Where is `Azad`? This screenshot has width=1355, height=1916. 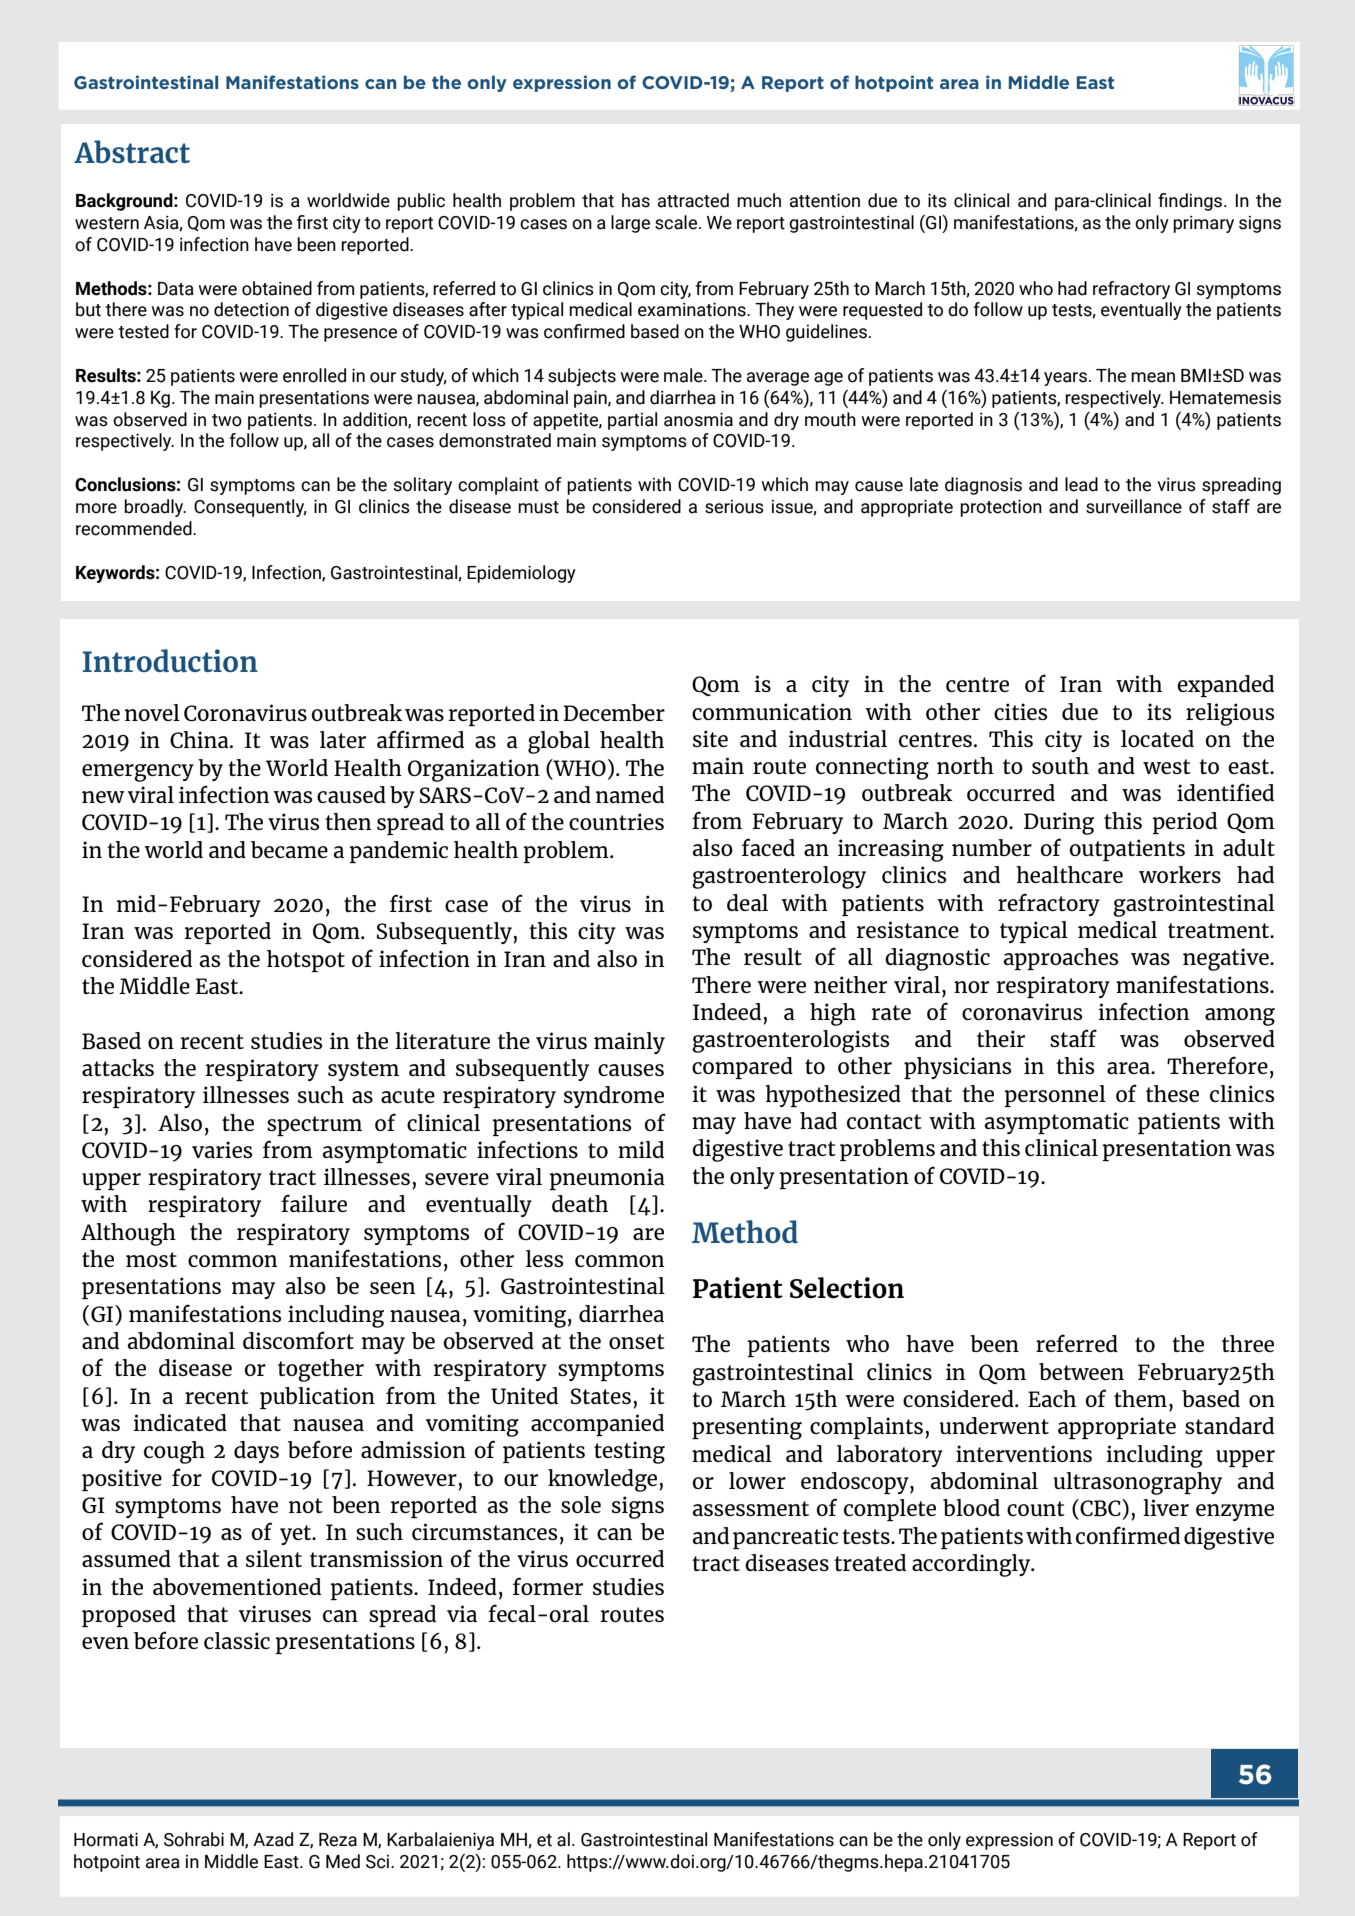 Azad is located at coordinates (273, 1839).
